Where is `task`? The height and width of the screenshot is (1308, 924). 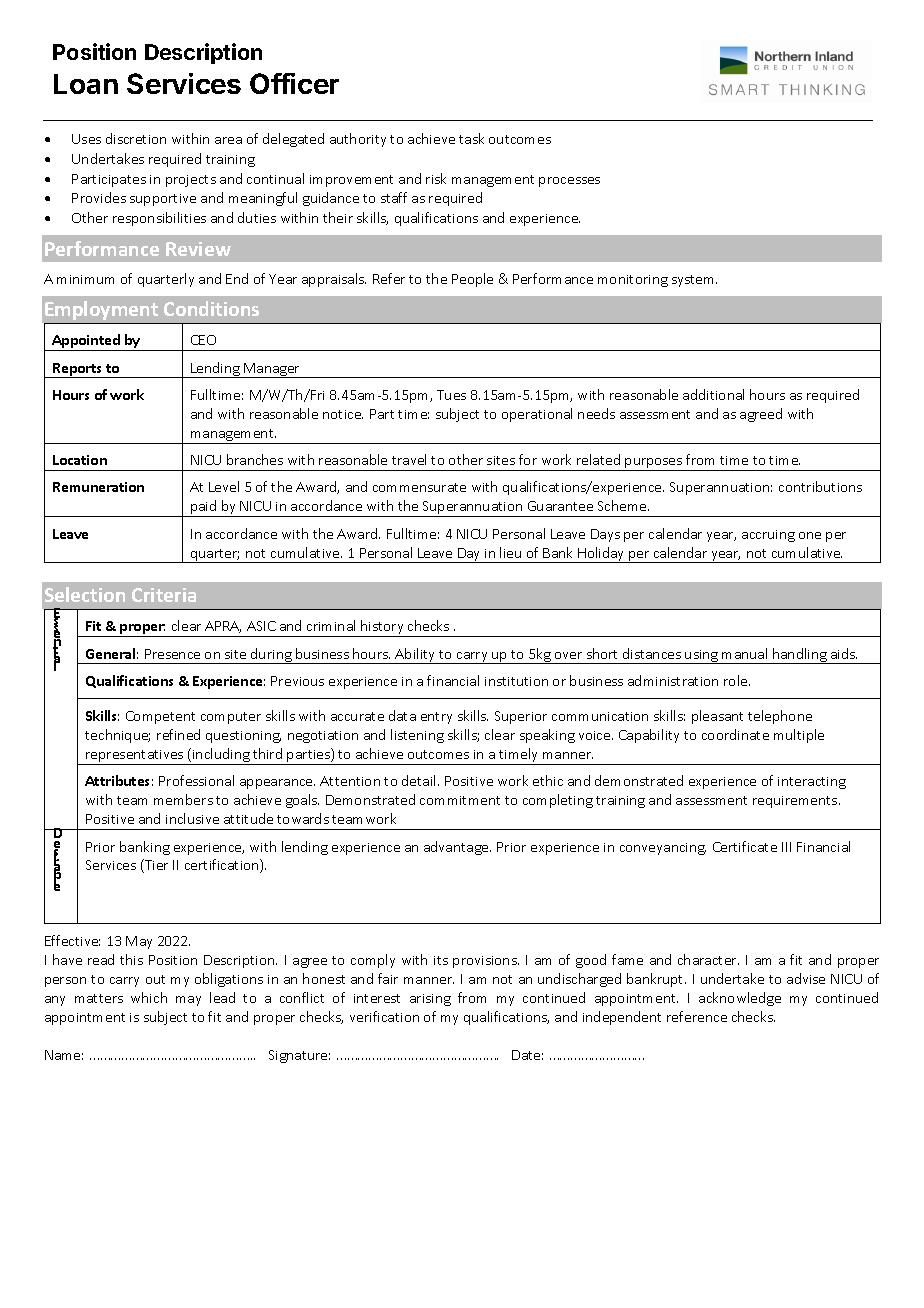
task is located at coordinates (471, 138).
